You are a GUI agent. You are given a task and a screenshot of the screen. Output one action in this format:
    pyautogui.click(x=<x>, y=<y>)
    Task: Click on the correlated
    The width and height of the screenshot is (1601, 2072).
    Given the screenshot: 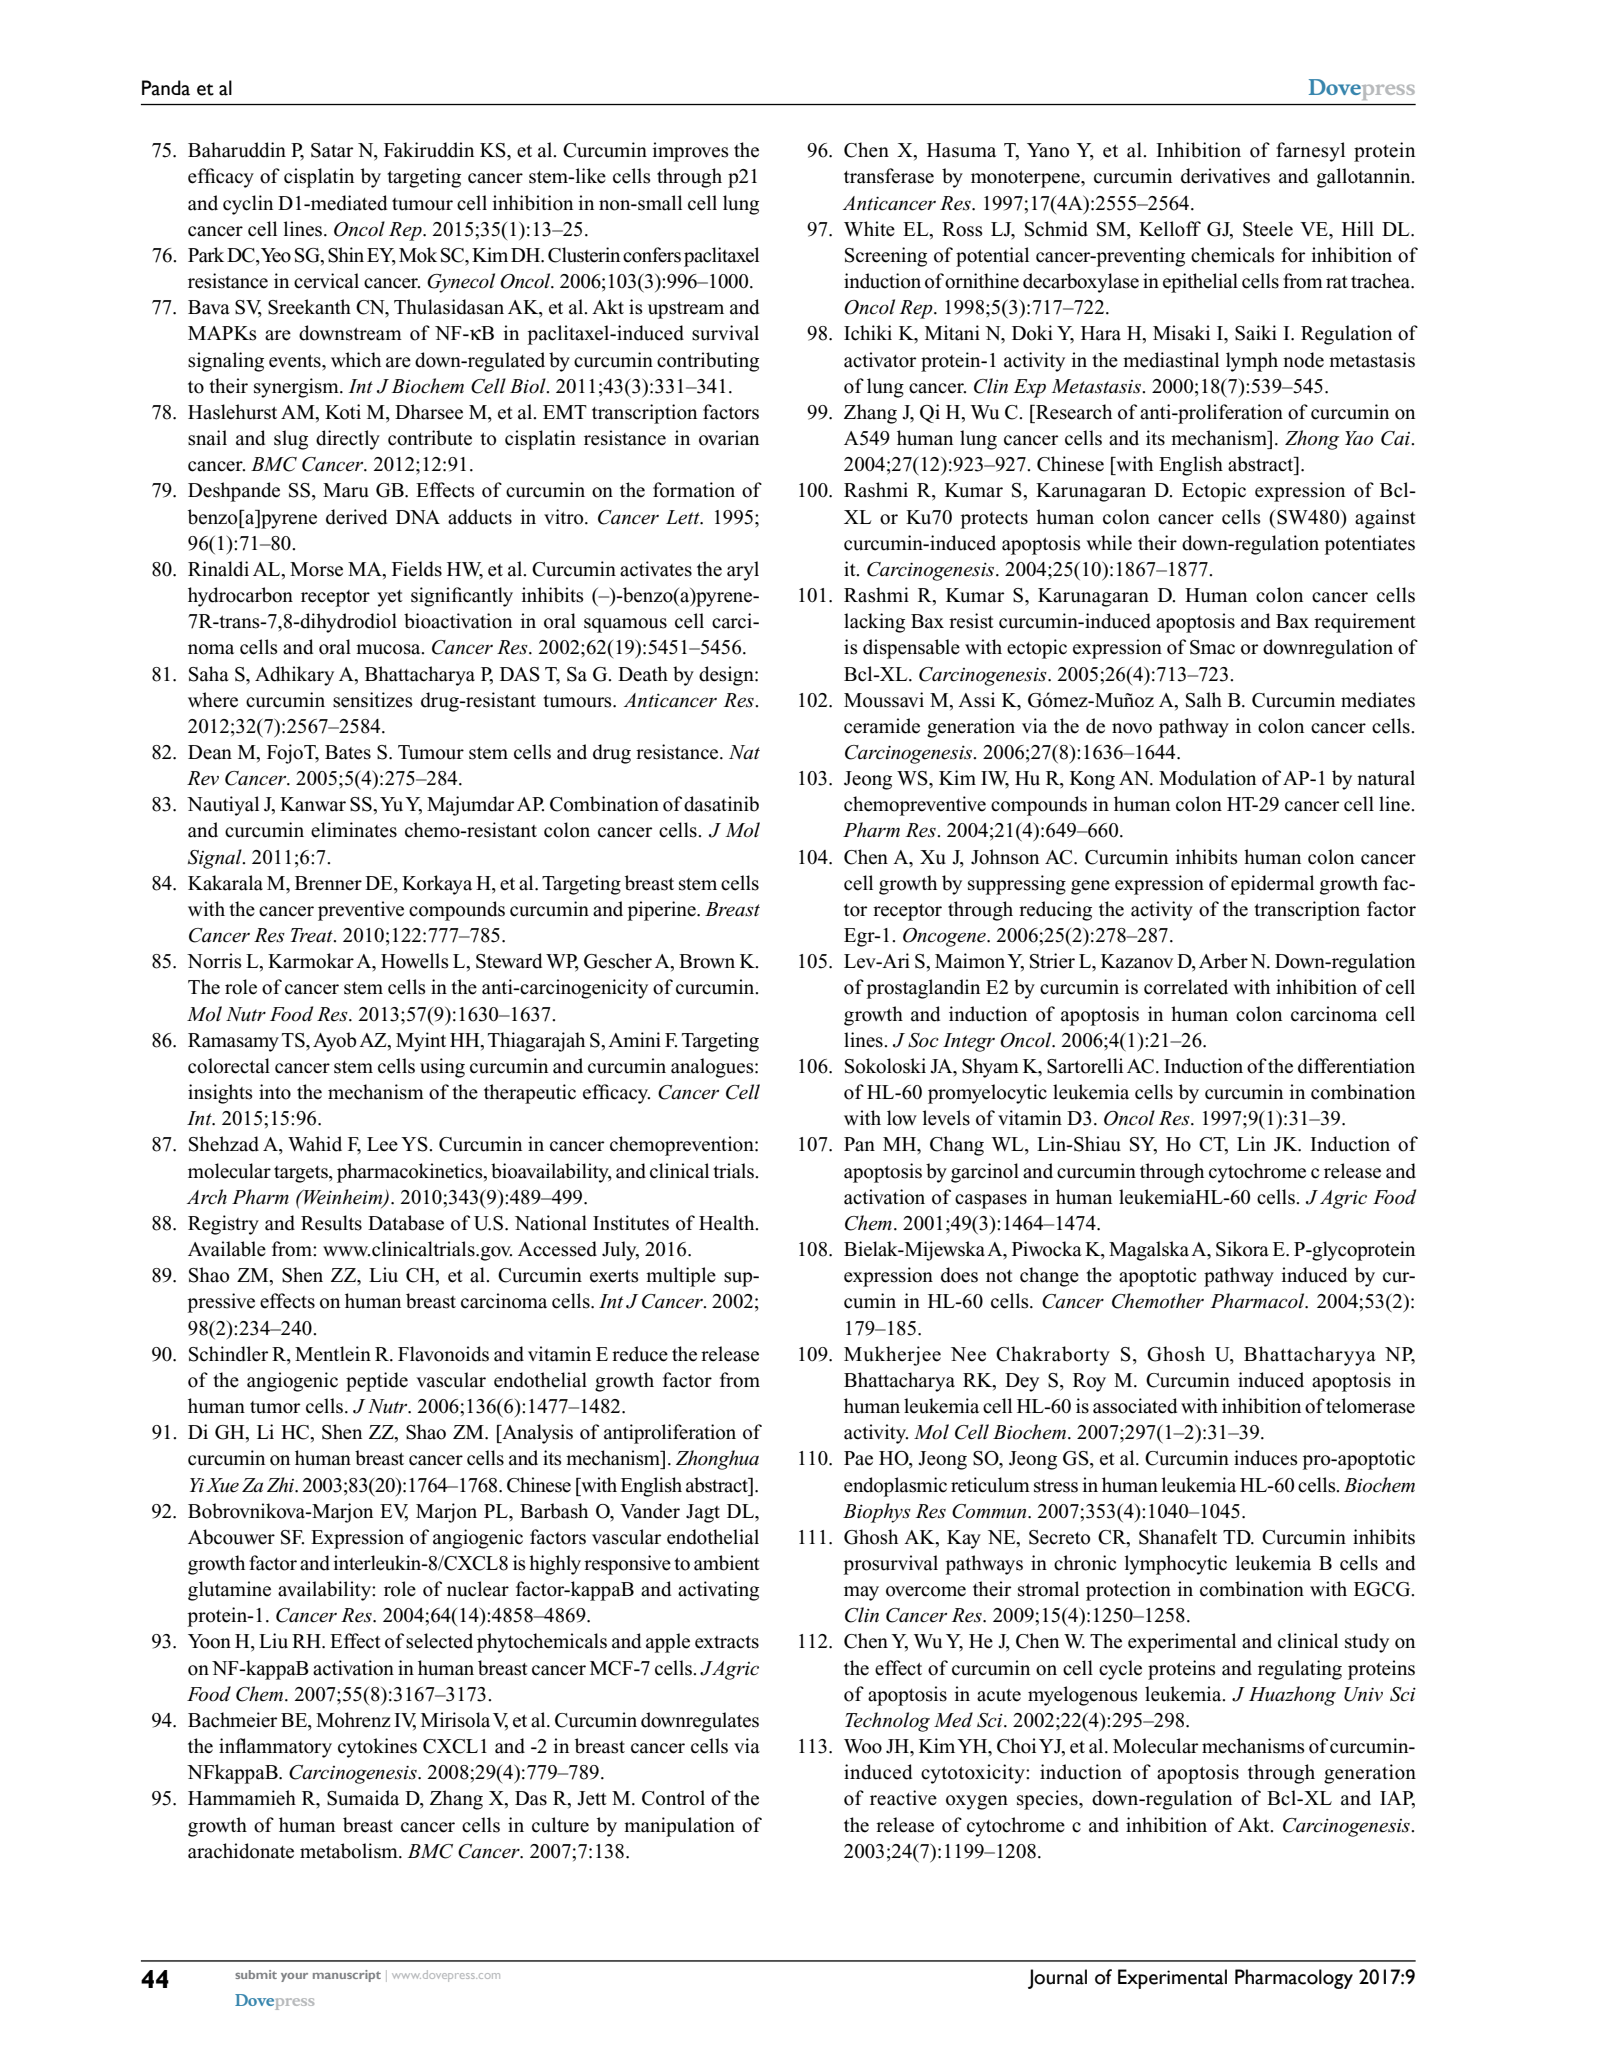 What is the action you would take?
    pyautogui.click(x=1186, y=987)
